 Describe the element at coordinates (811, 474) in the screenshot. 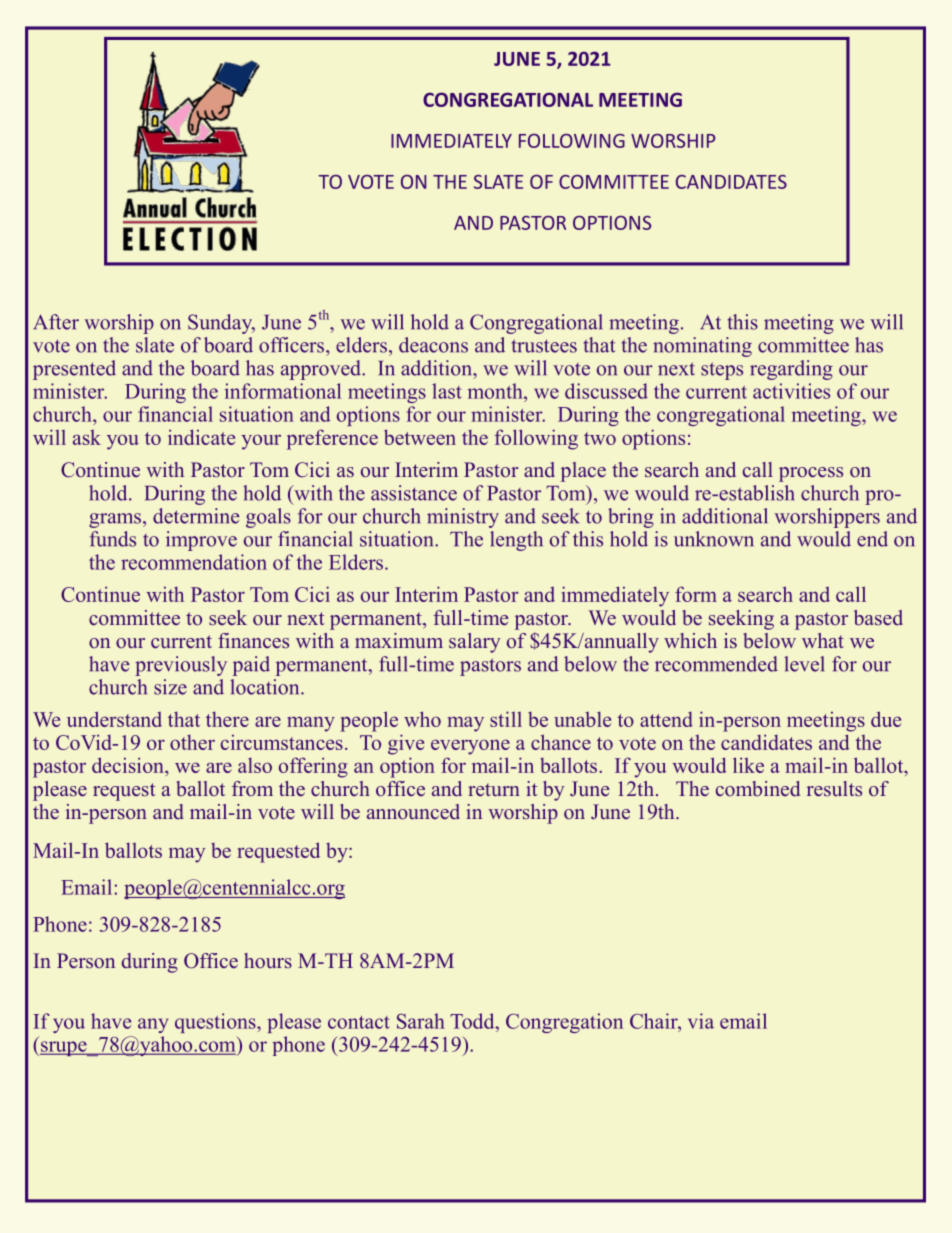

I see `process` at that location.
